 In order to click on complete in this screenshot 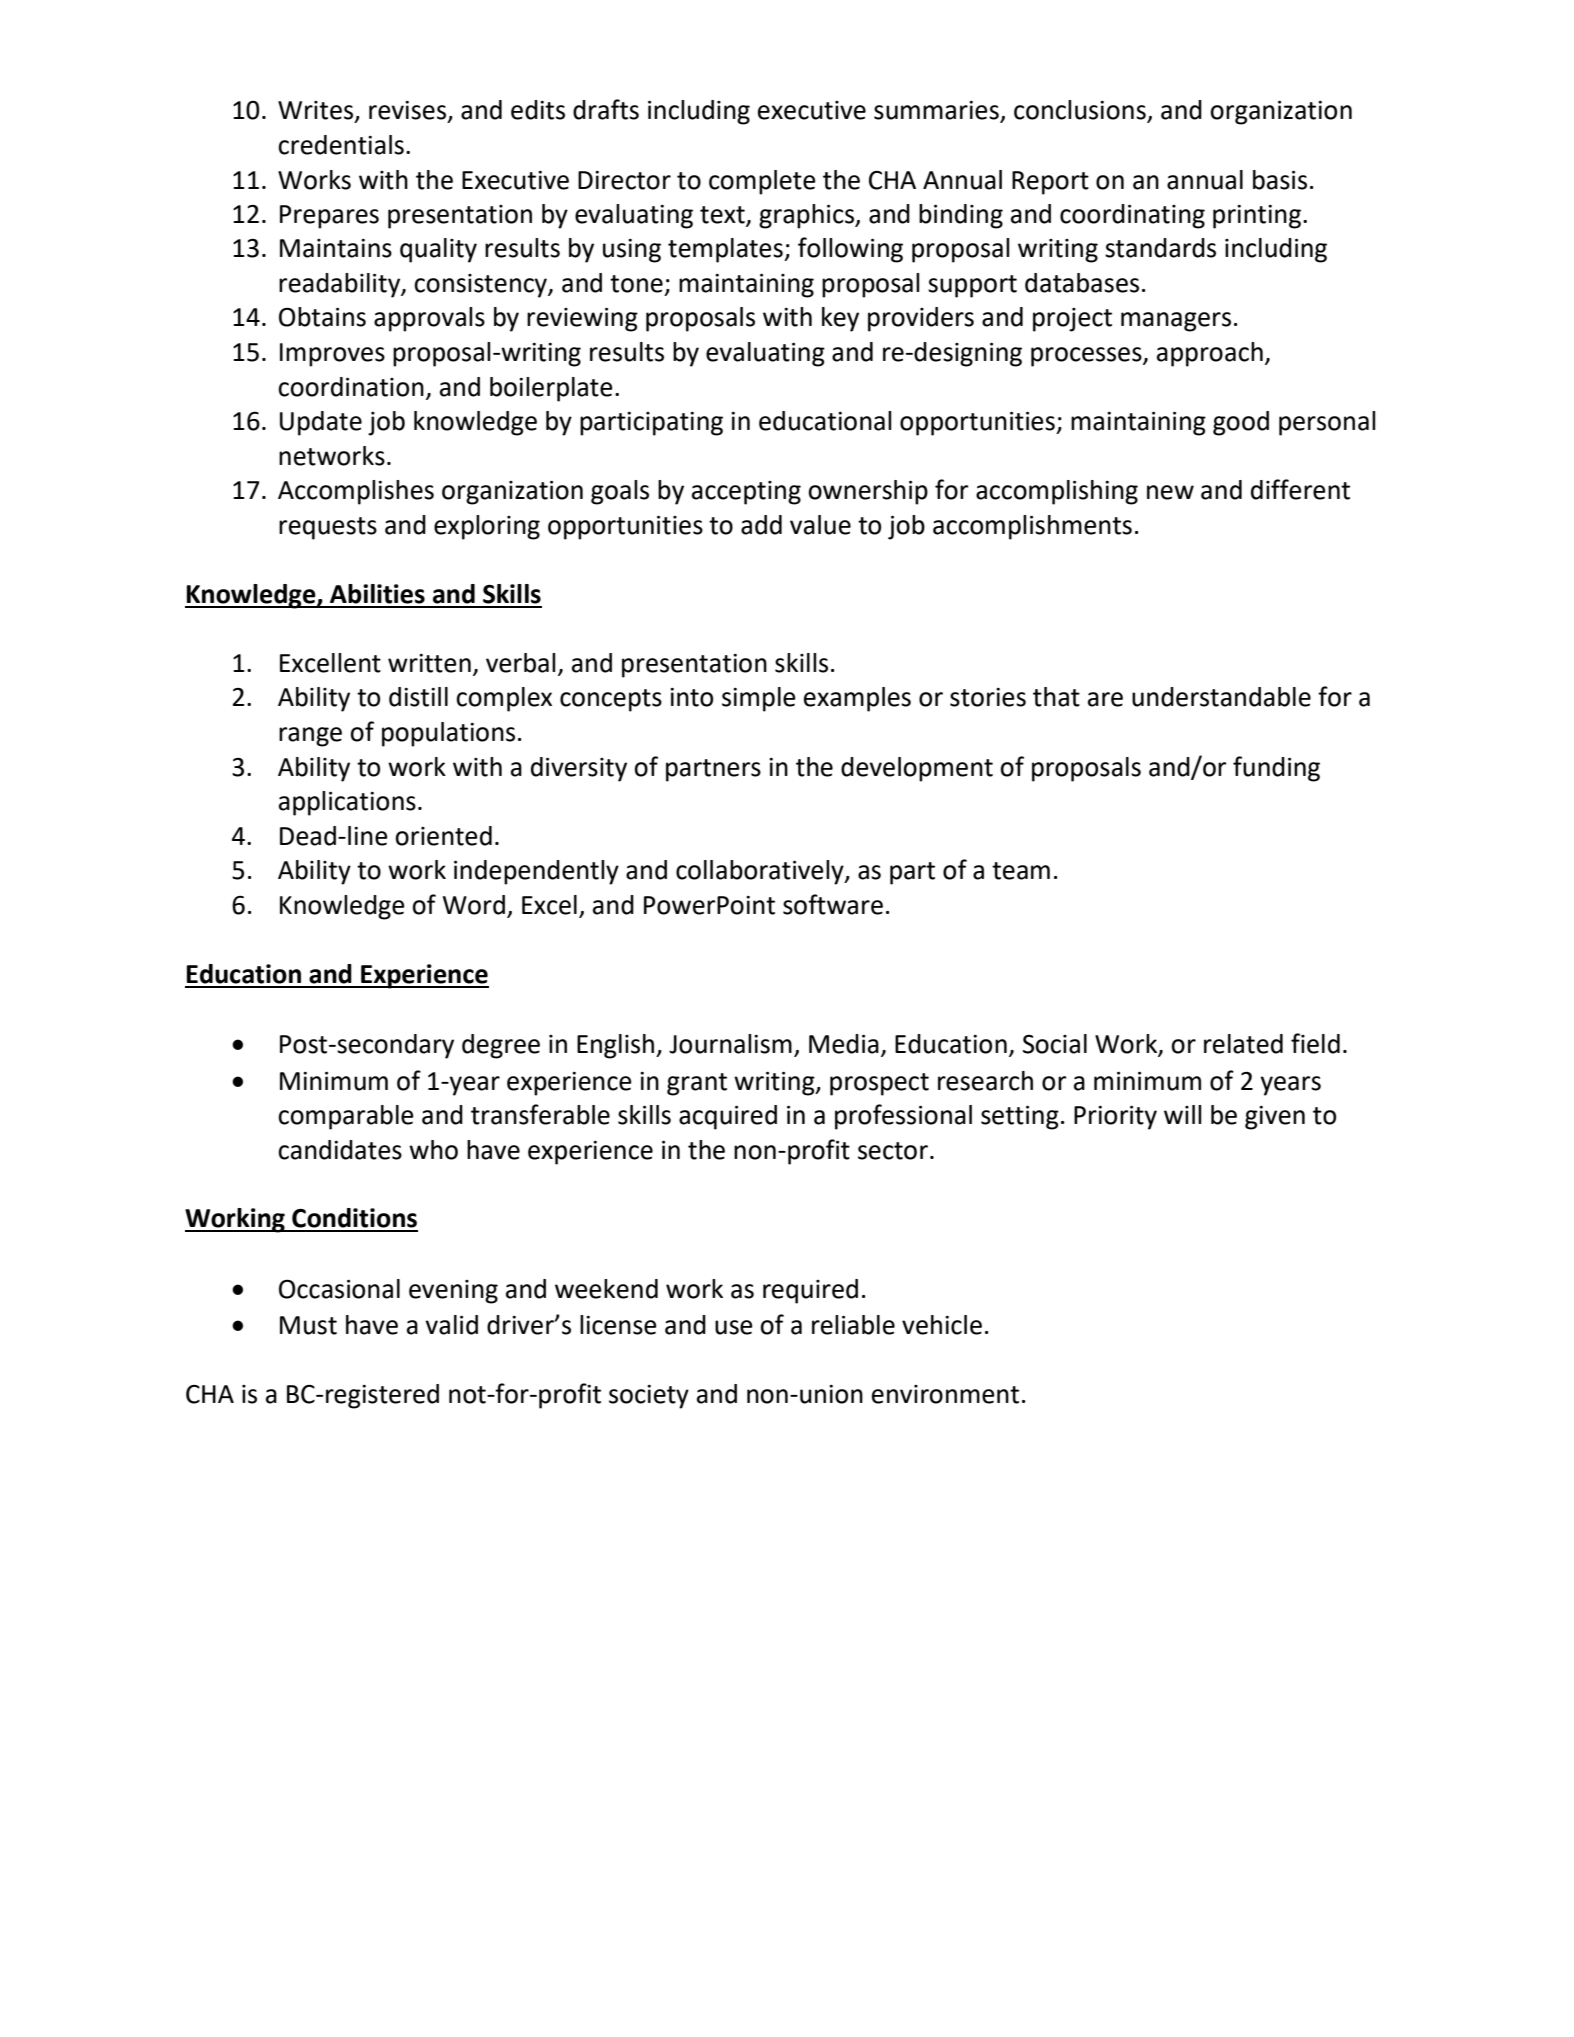, I will do `click(762, 182)`.
